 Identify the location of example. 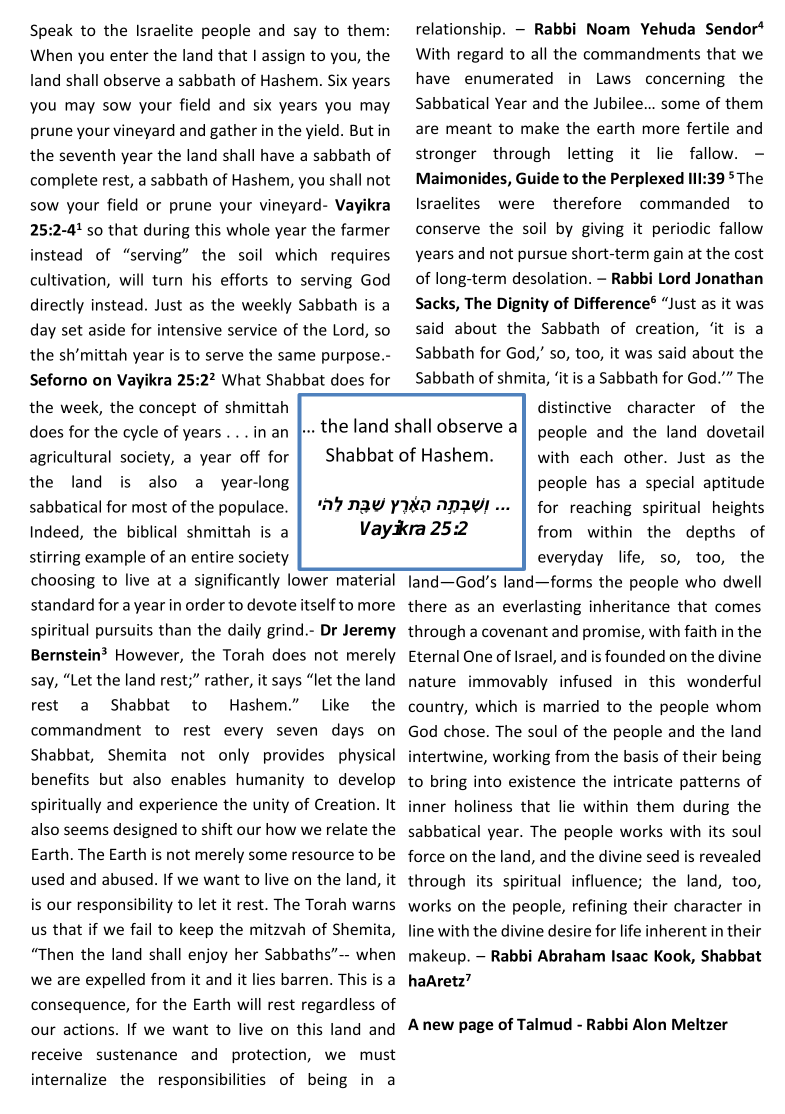
(115, 558).
